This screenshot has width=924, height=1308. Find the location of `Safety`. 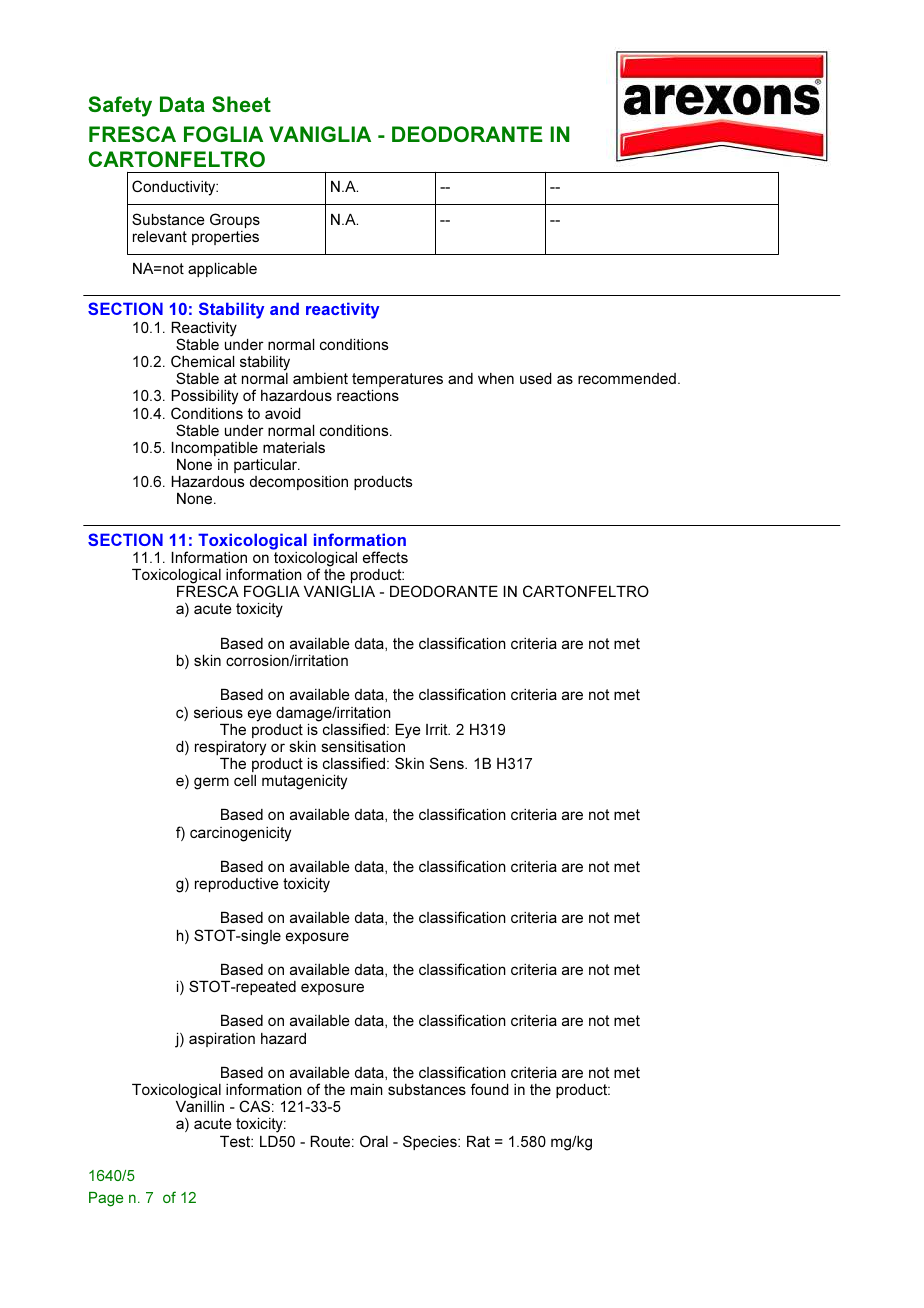

Safety is located at coordinates (120, 106).
